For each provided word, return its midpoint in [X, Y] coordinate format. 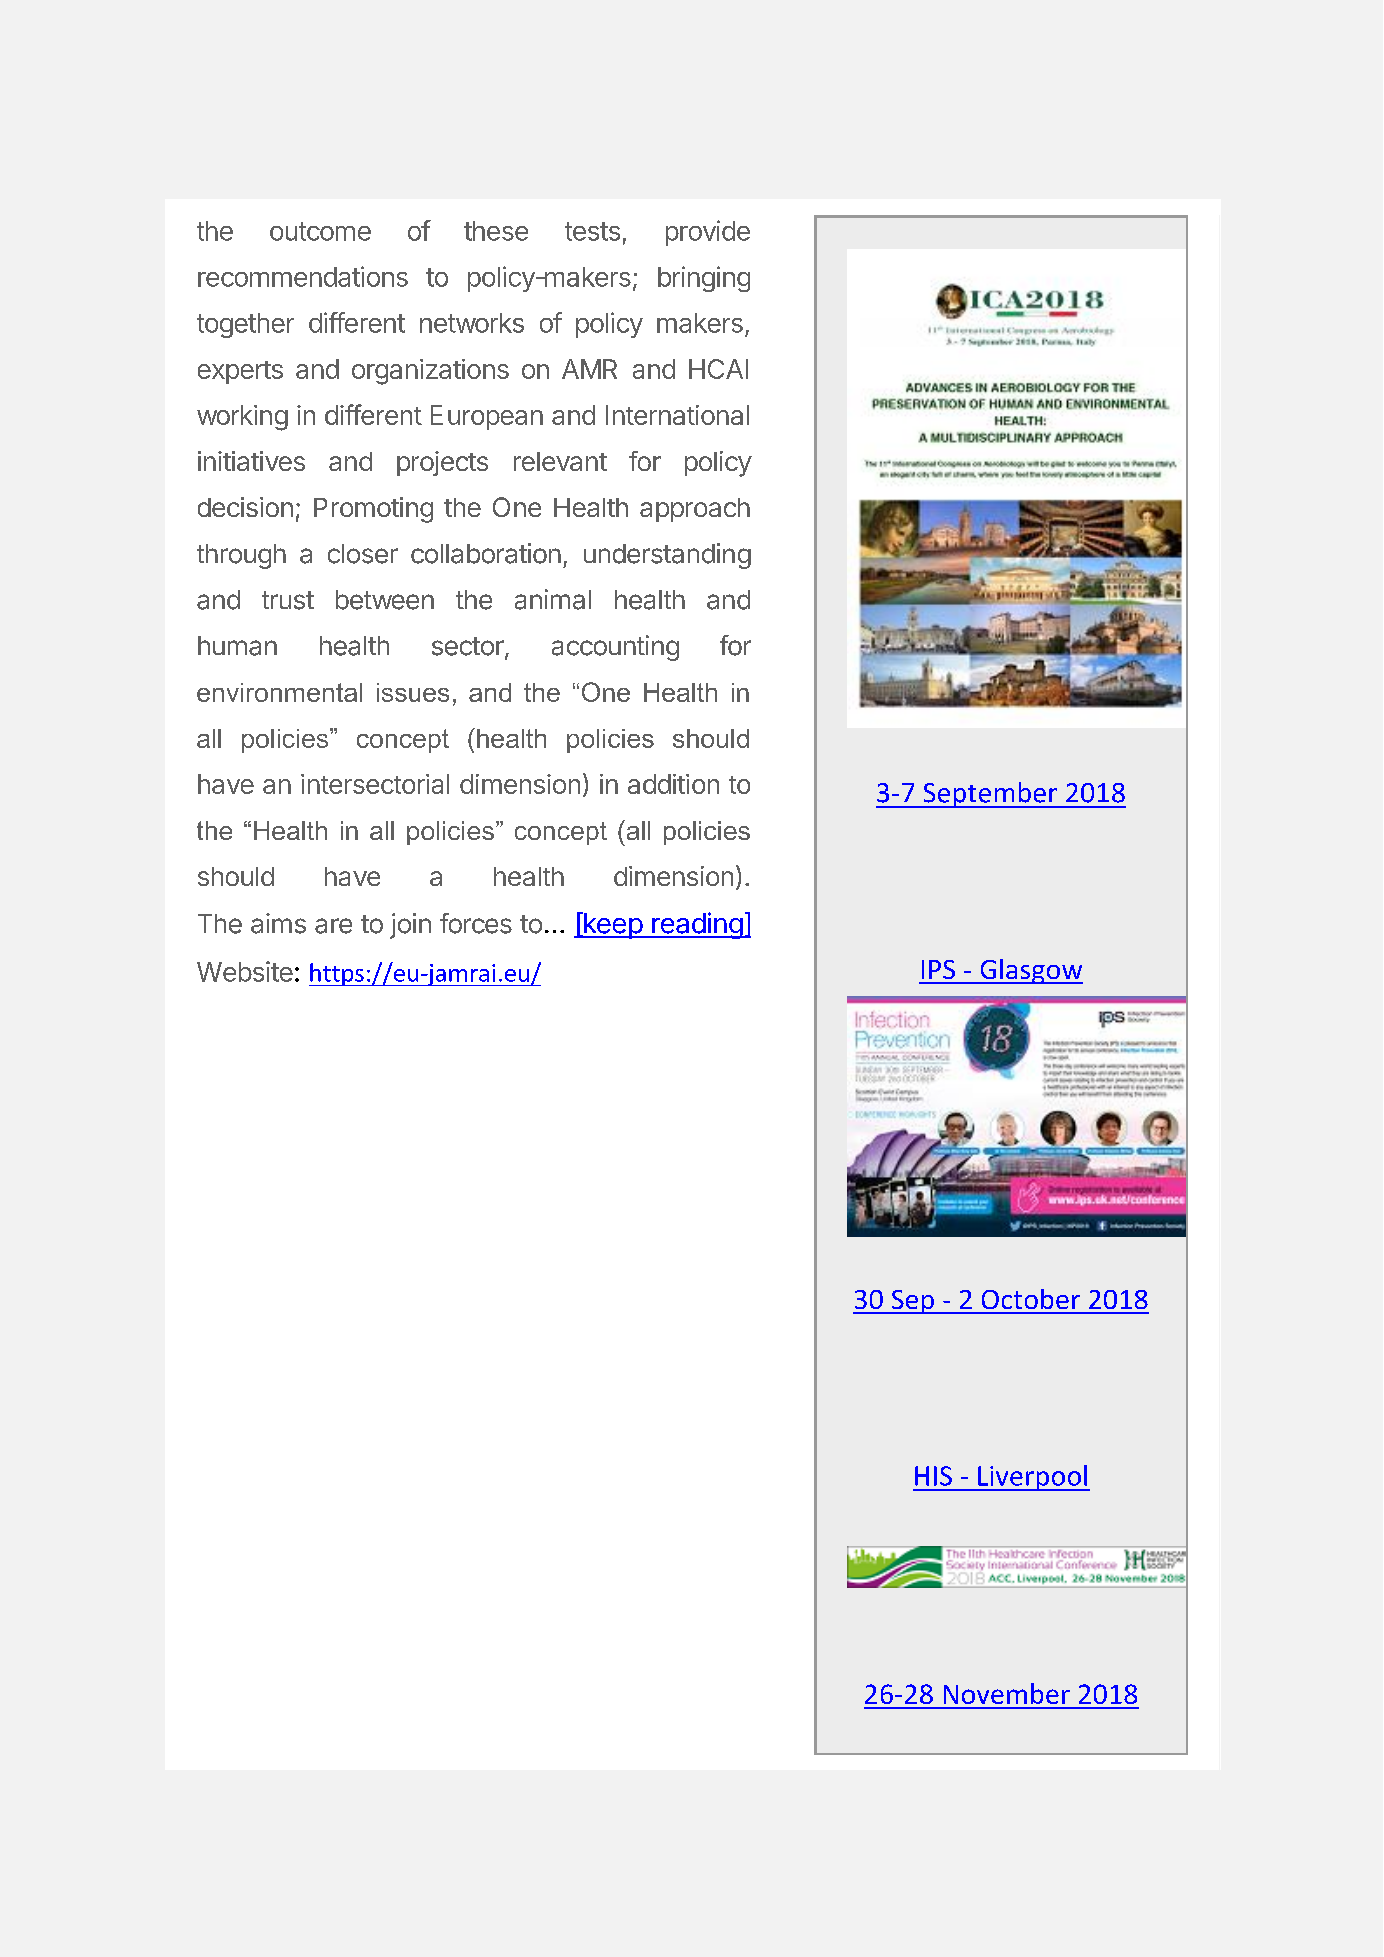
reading [697, 925]
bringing [704, 279]
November [1007, 1693]
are [333, 926]
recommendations [303, 276]
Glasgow [1030, 971]
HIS [933, 1476]
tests [592, 231]
